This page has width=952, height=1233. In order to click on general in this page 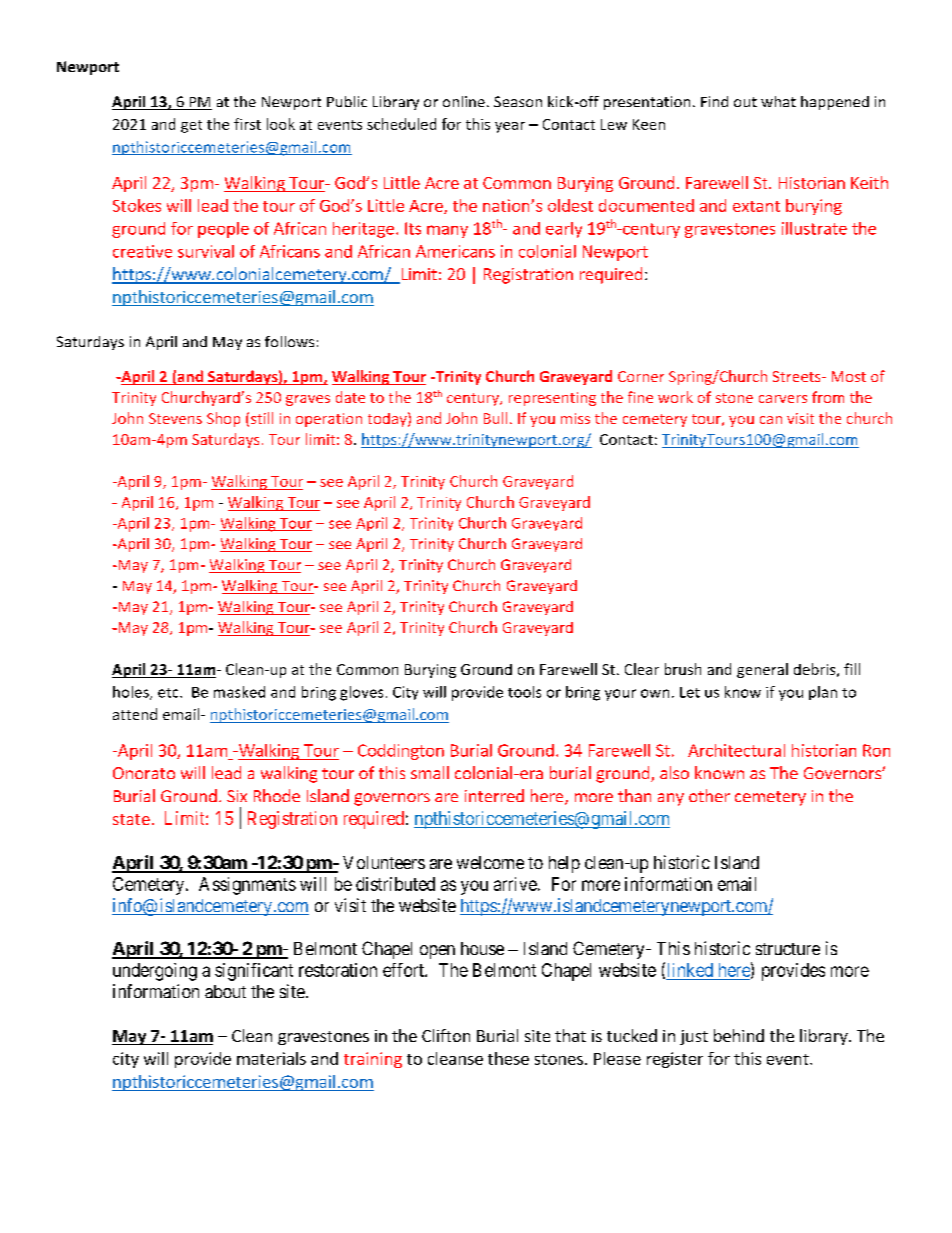, I will do `click(762, 670)`.
